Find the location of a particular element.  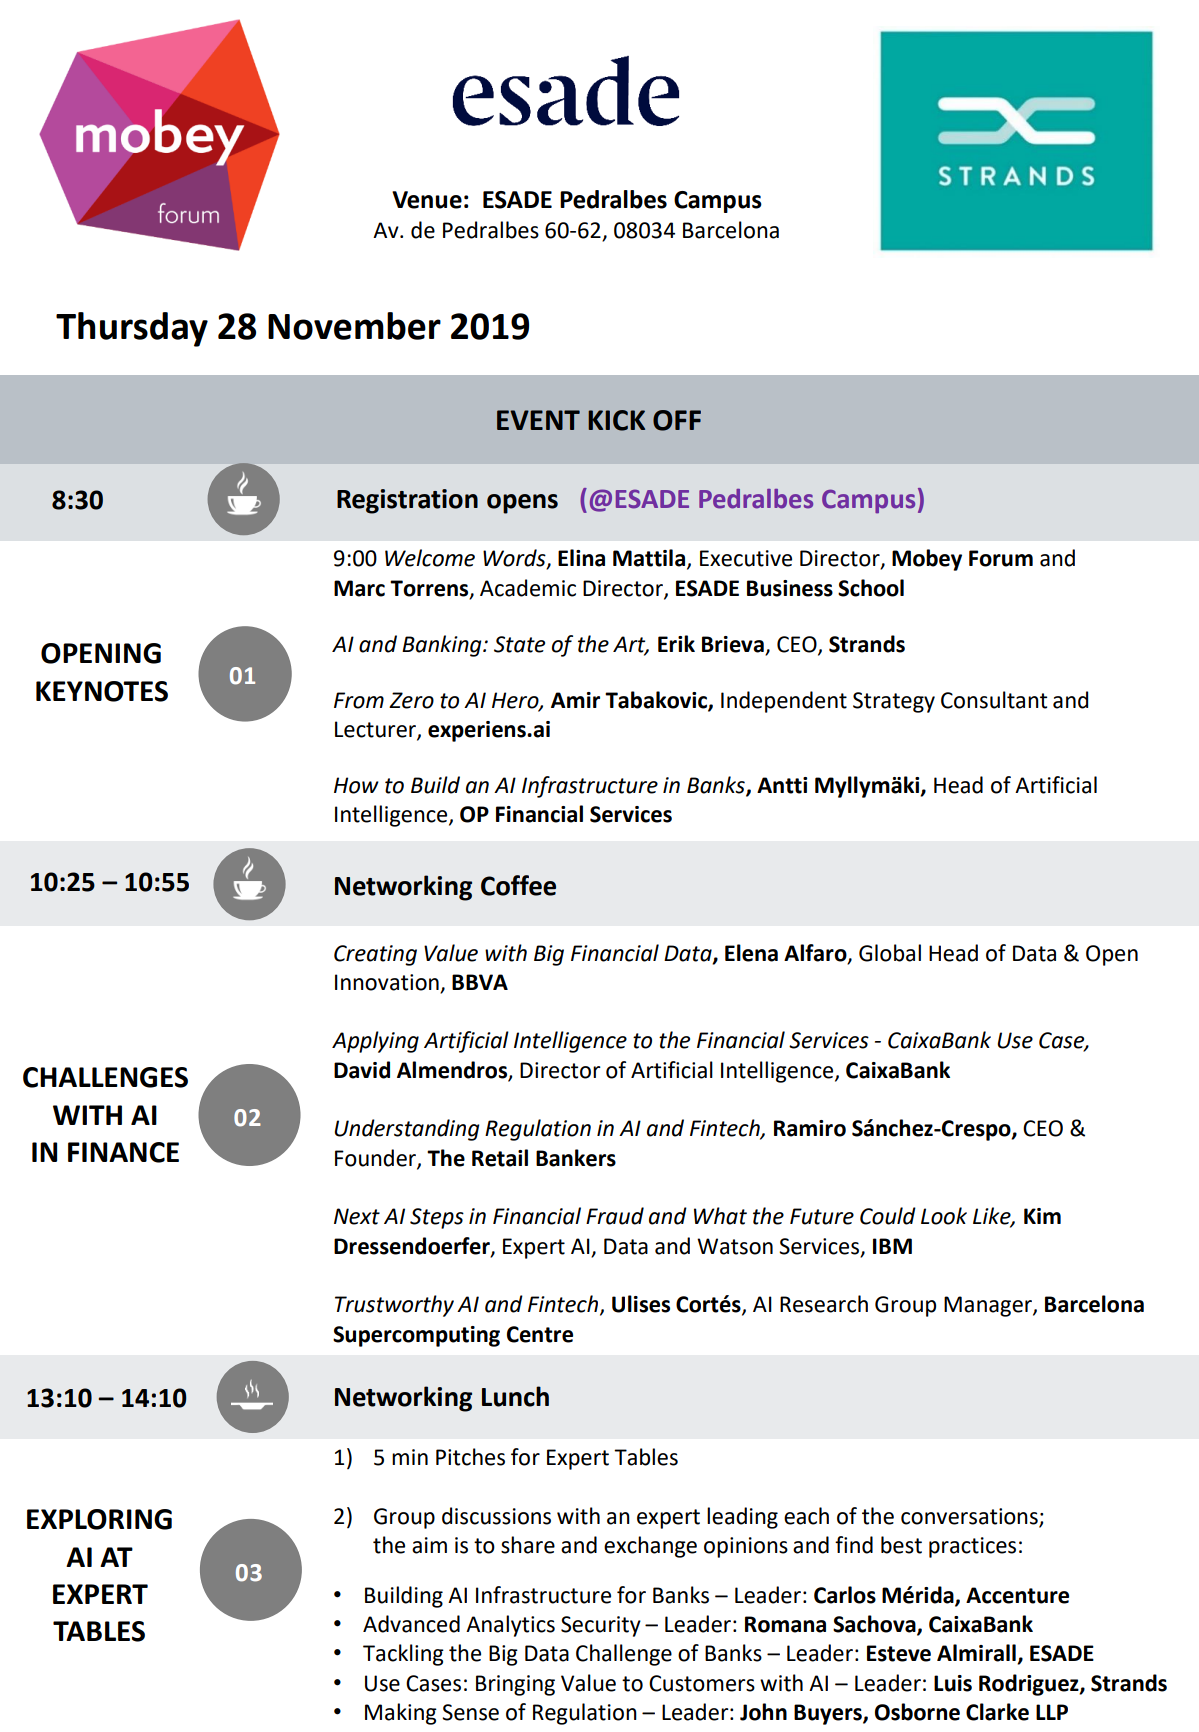

Thursday is located at coordinates (132, 329).
